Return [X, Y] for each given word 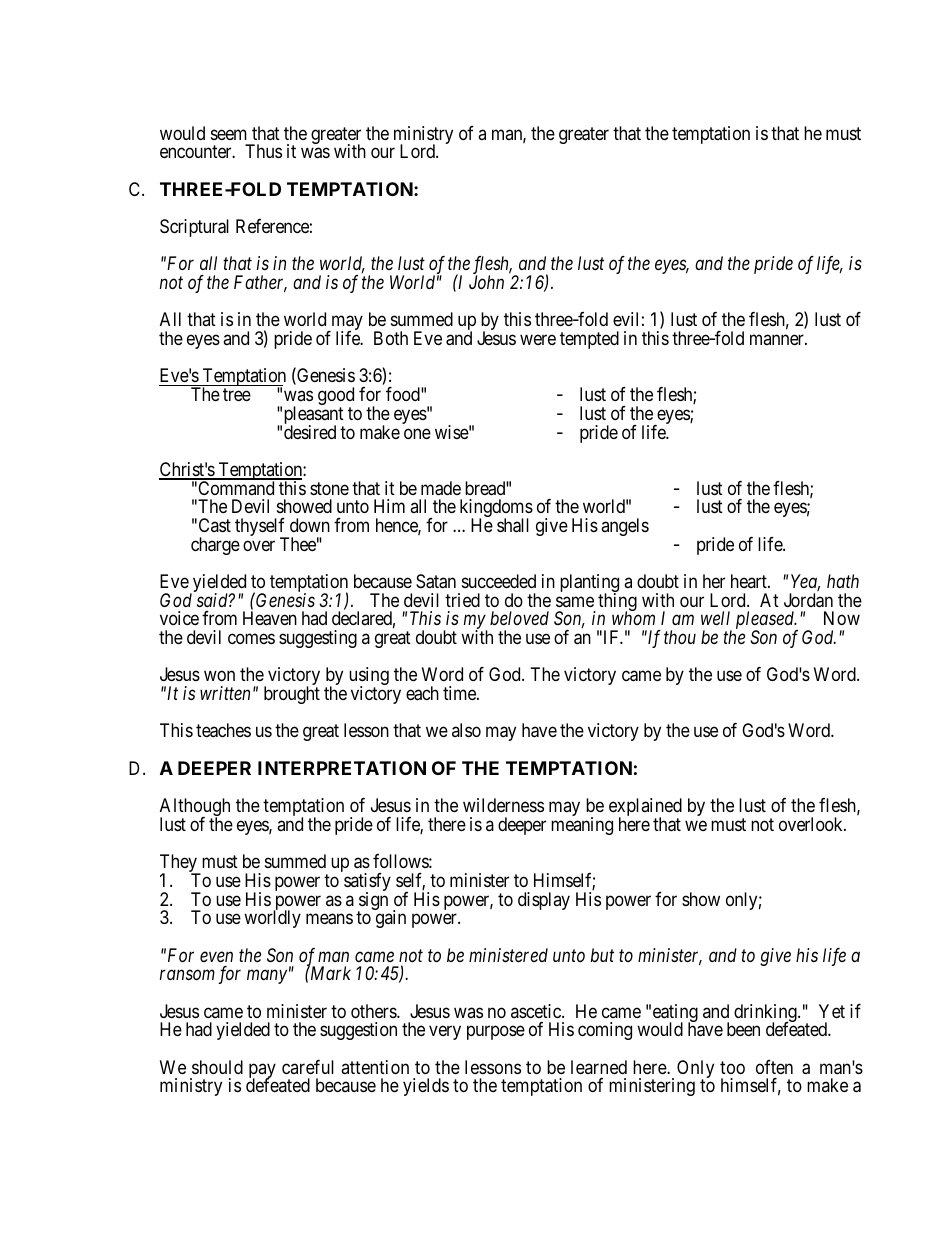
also [466, 730]
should [217, 1067]
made [441, 488]
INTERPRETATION [342, 768]
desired [310, 432]
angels [625, 527]
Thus [263, 151]
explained [645, 808]
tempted [589, 340]
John [486, 282]
